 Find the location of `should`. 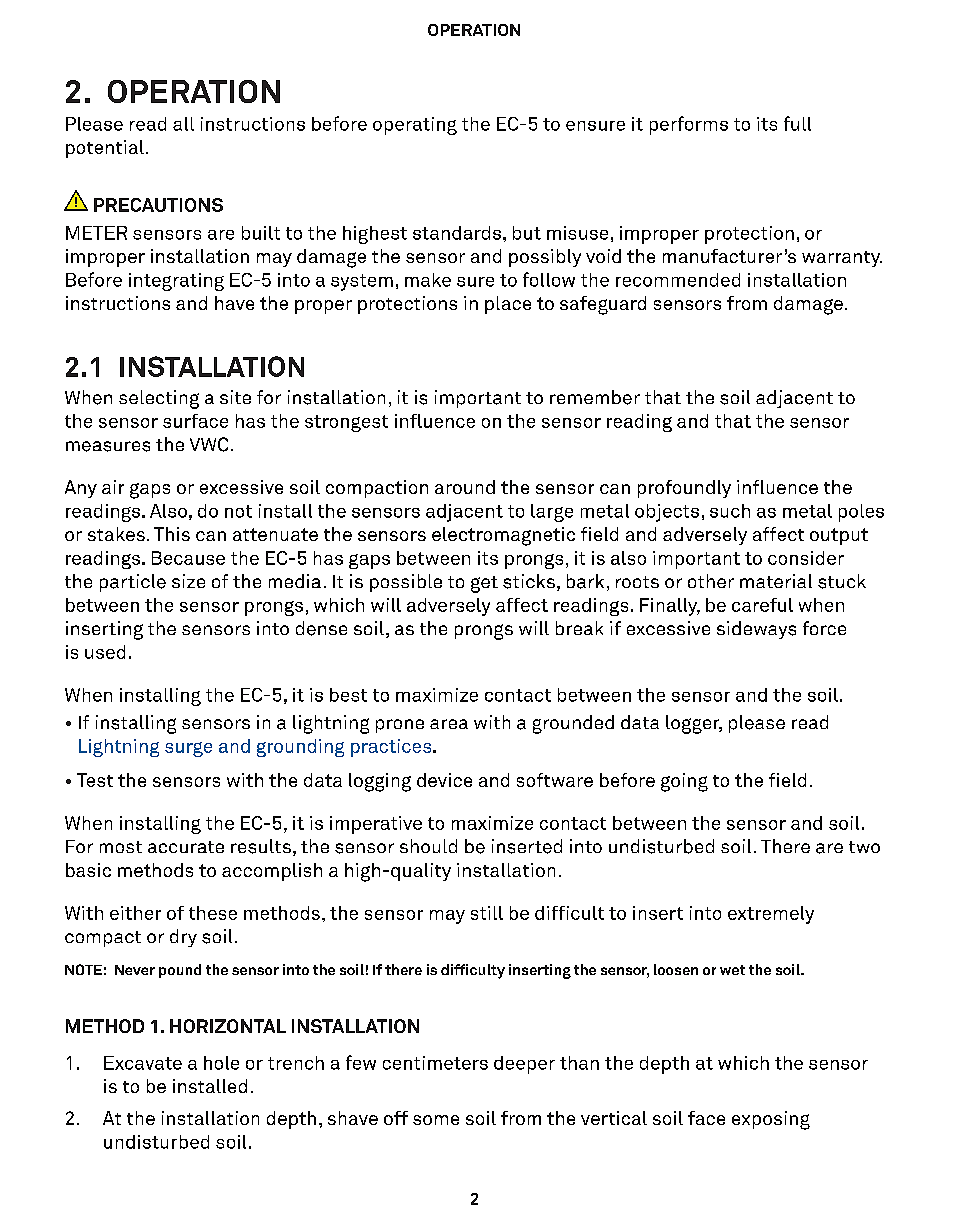

should is located at coordinates (428, 846).
